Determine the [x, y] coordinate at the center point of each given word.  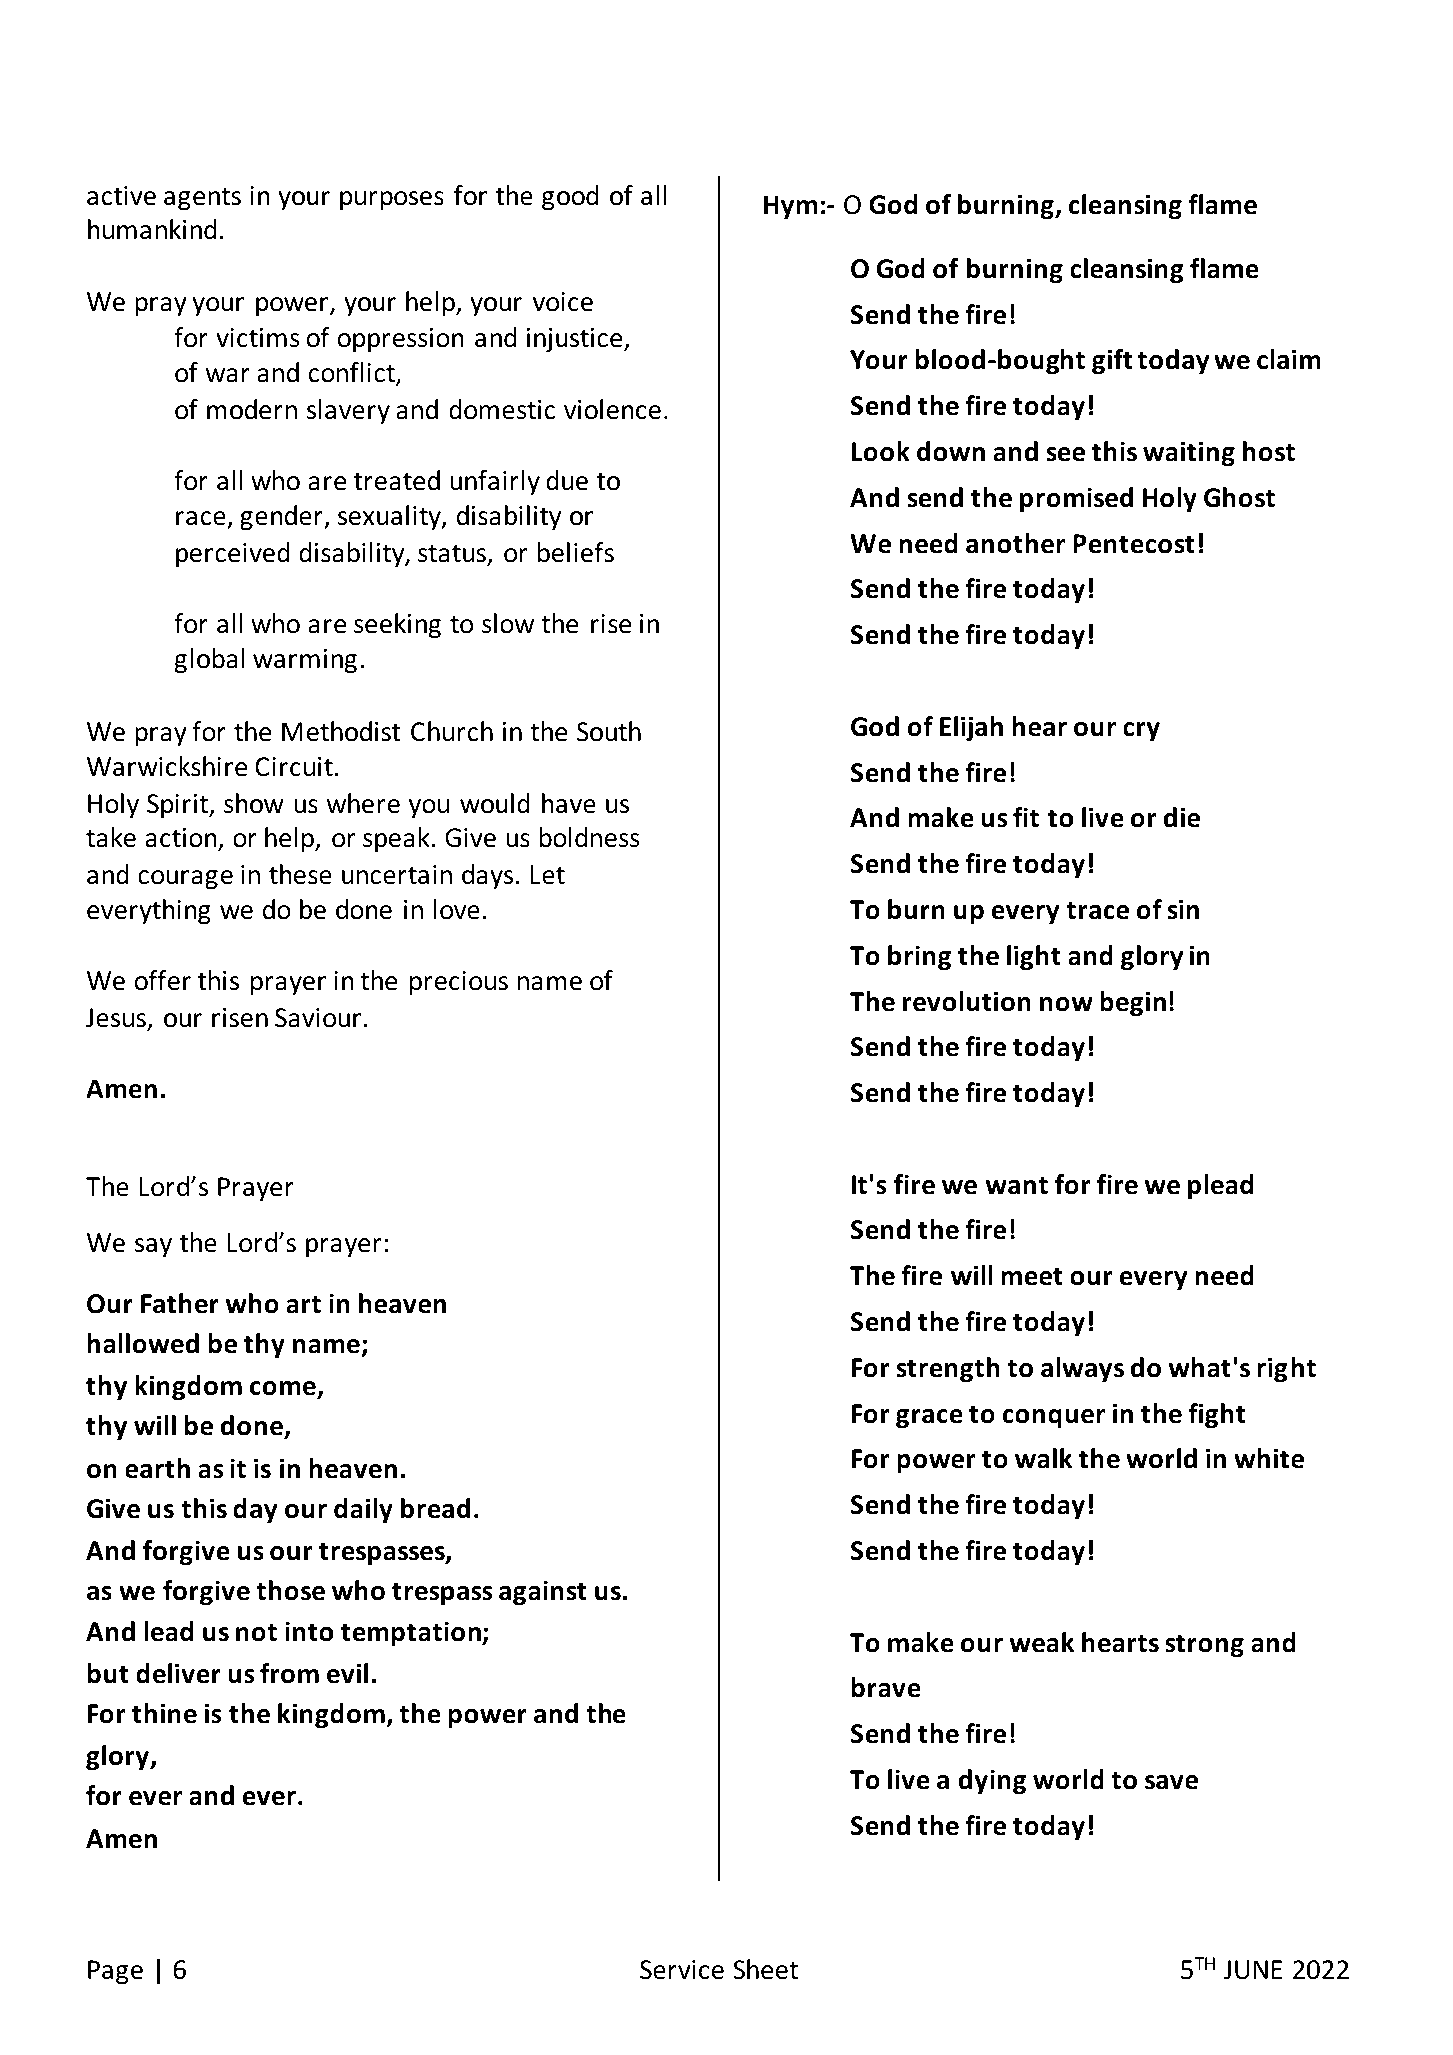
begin [1133, 1004]
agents [202, 199]
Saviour [318, 1018]
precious [459, 983]
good [570, 198]
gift [1112, 362]
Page [115, 1972]
